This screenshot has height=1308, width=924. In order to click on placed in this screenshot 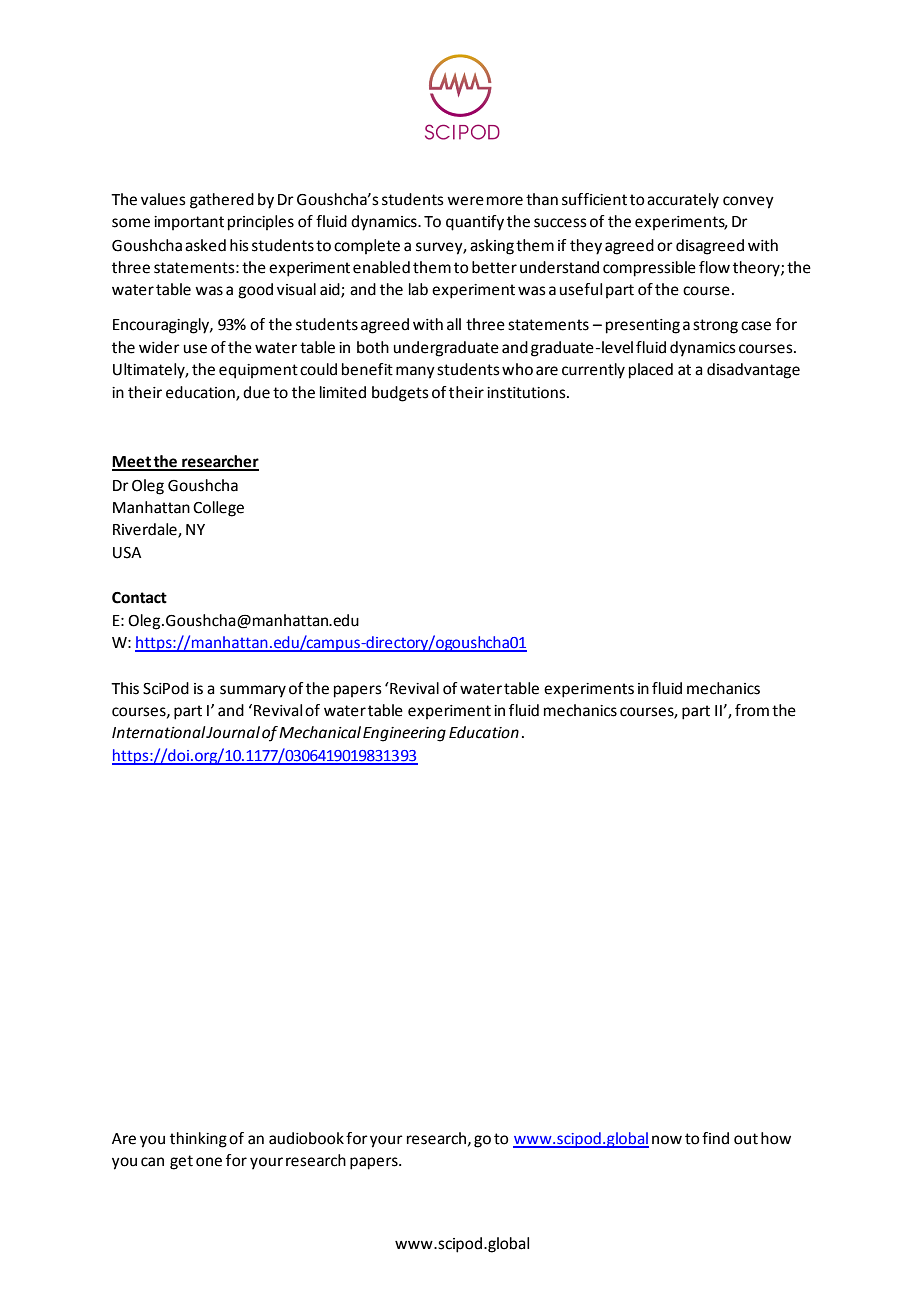, I will do `click(651, 371)`.
